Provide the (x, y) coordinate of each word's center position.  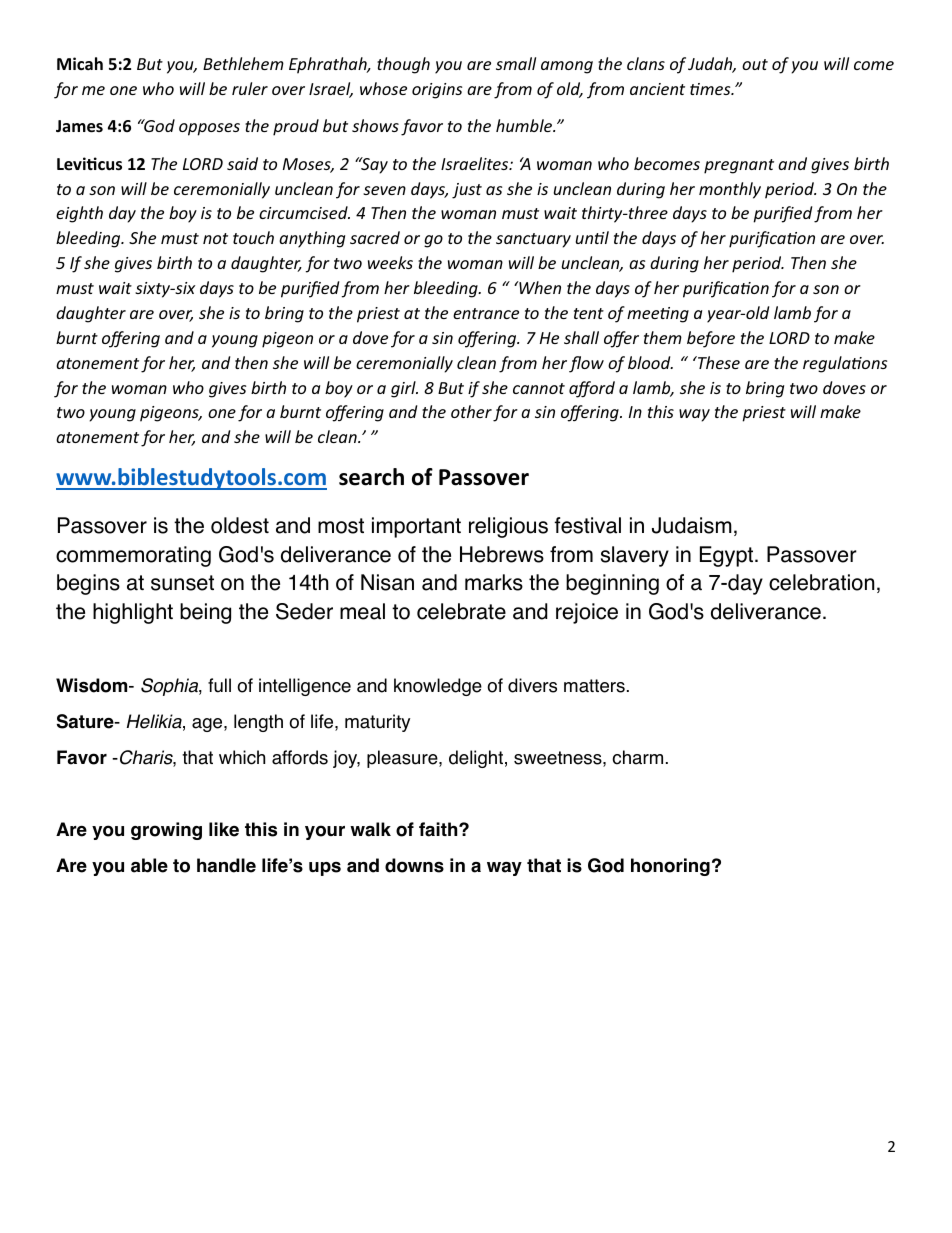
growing (166, 831)
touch (253, 237)
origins (437, 91)
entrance (486, 313)
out (755, 64)
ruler (250, 88)
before (711, 339)
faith (439, 829)
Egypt (728, 556)
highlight (133, 613)
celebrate (461, 611)
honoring (670, 867)
